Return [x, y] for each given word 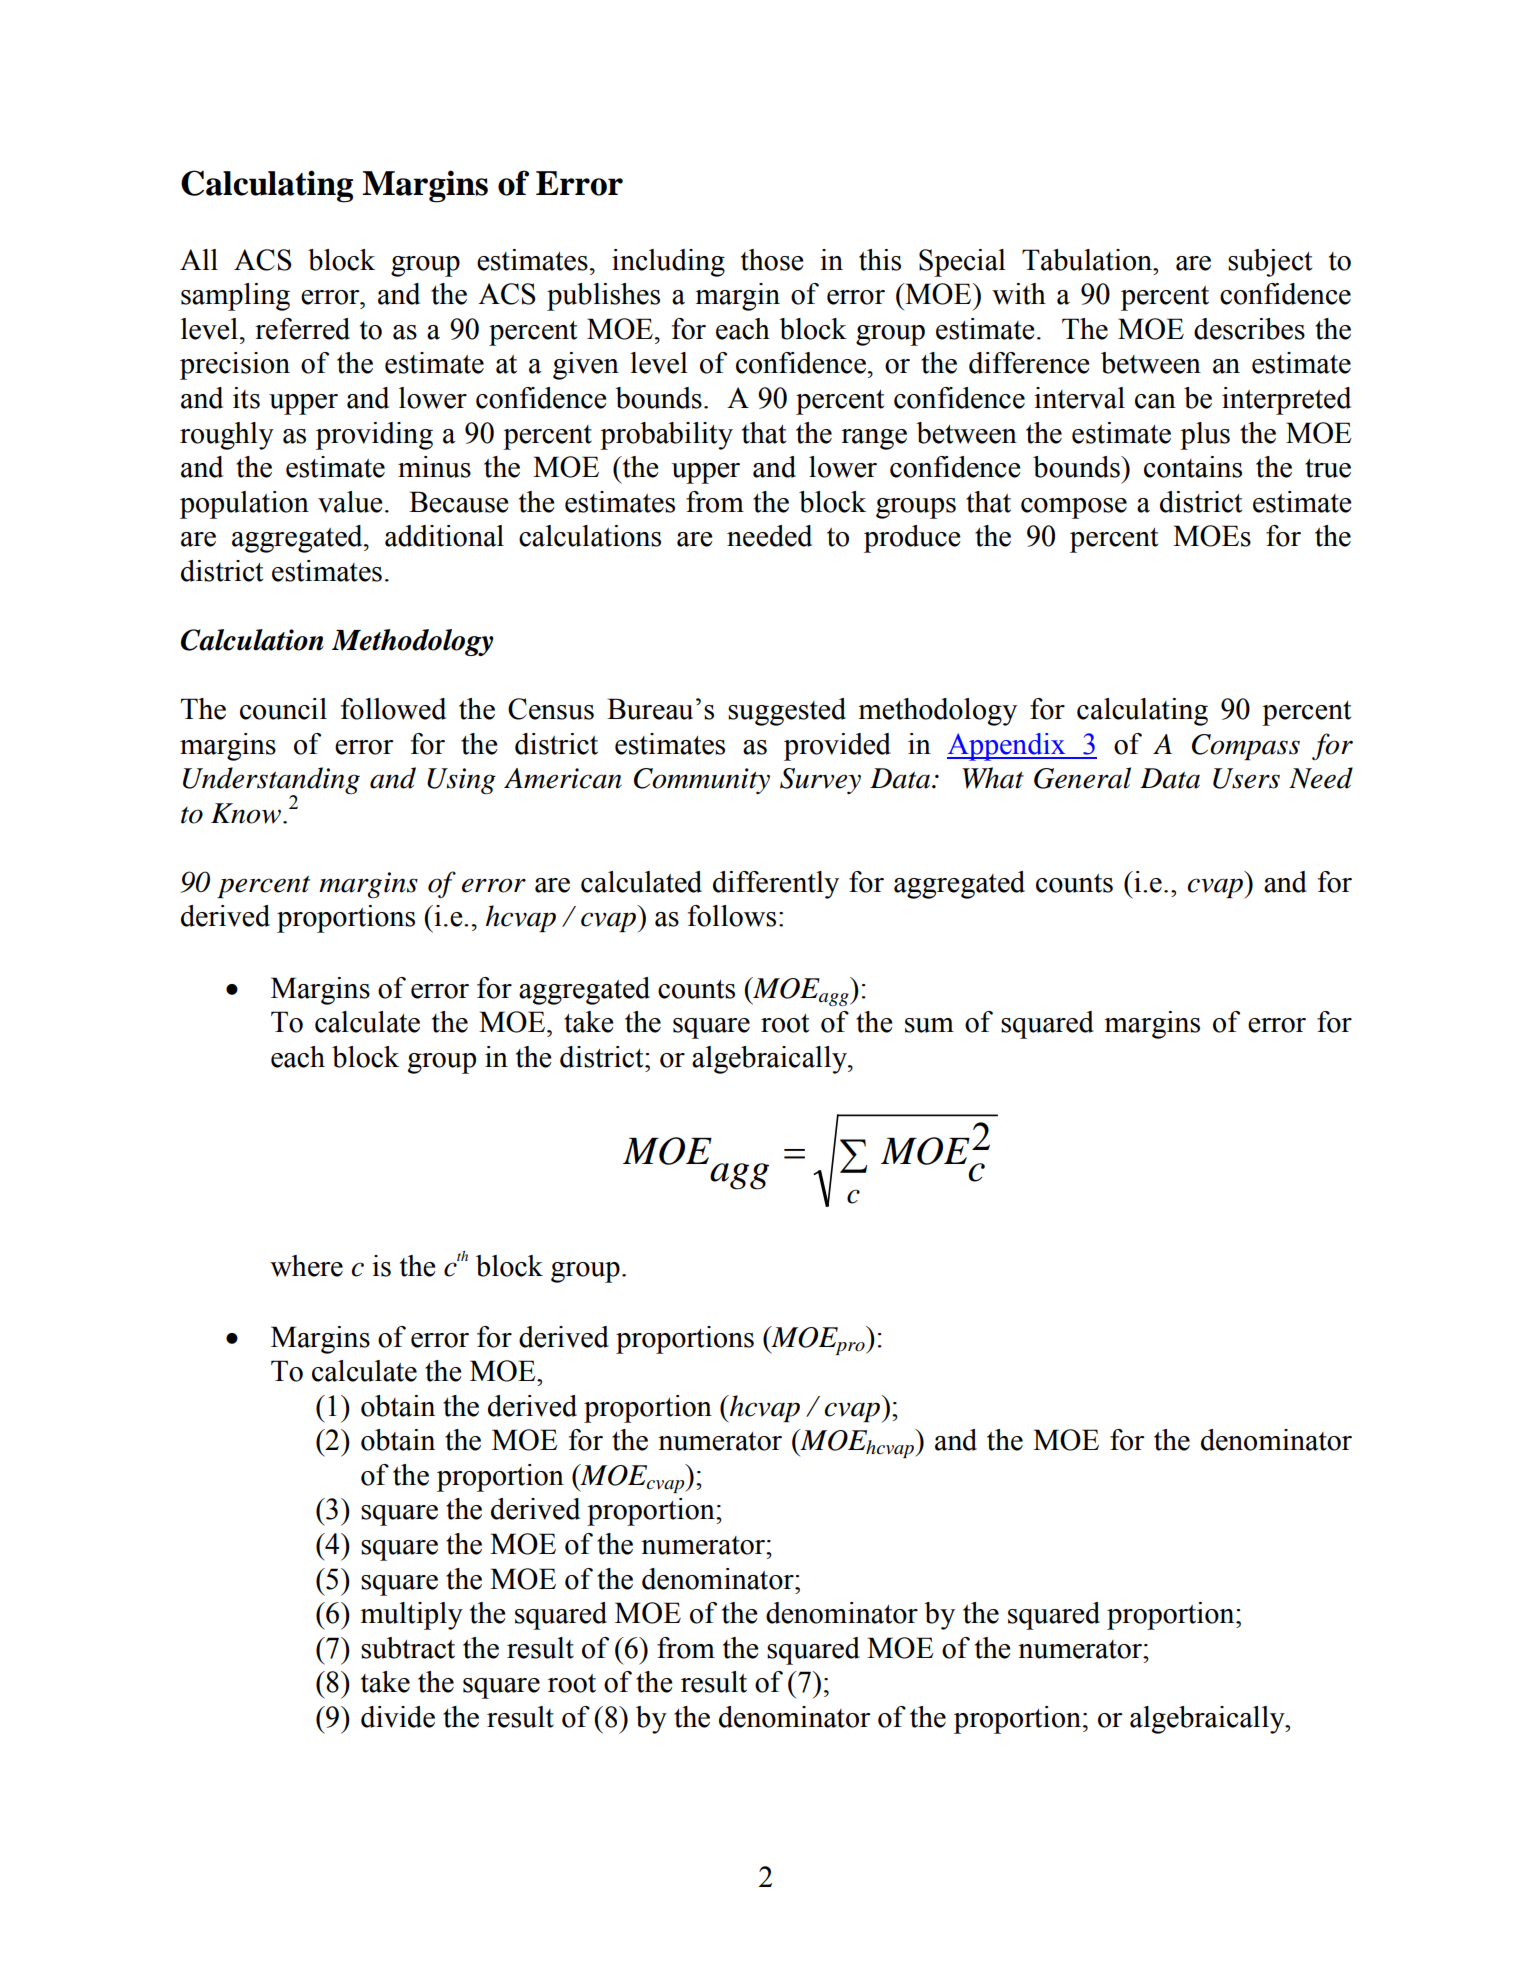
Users [1246, 778]
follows [732, 916]
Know [246, 813]
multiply [411, 1616]
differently [776, 885]
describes [1249, 329]
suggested [787, 712]
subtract [408, 1648]
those [772, 260]
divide [398, 1717]
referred [302, 329]
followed [393, 709]
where [306, 1266]
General [1082, 778]
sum [929, 1025]
